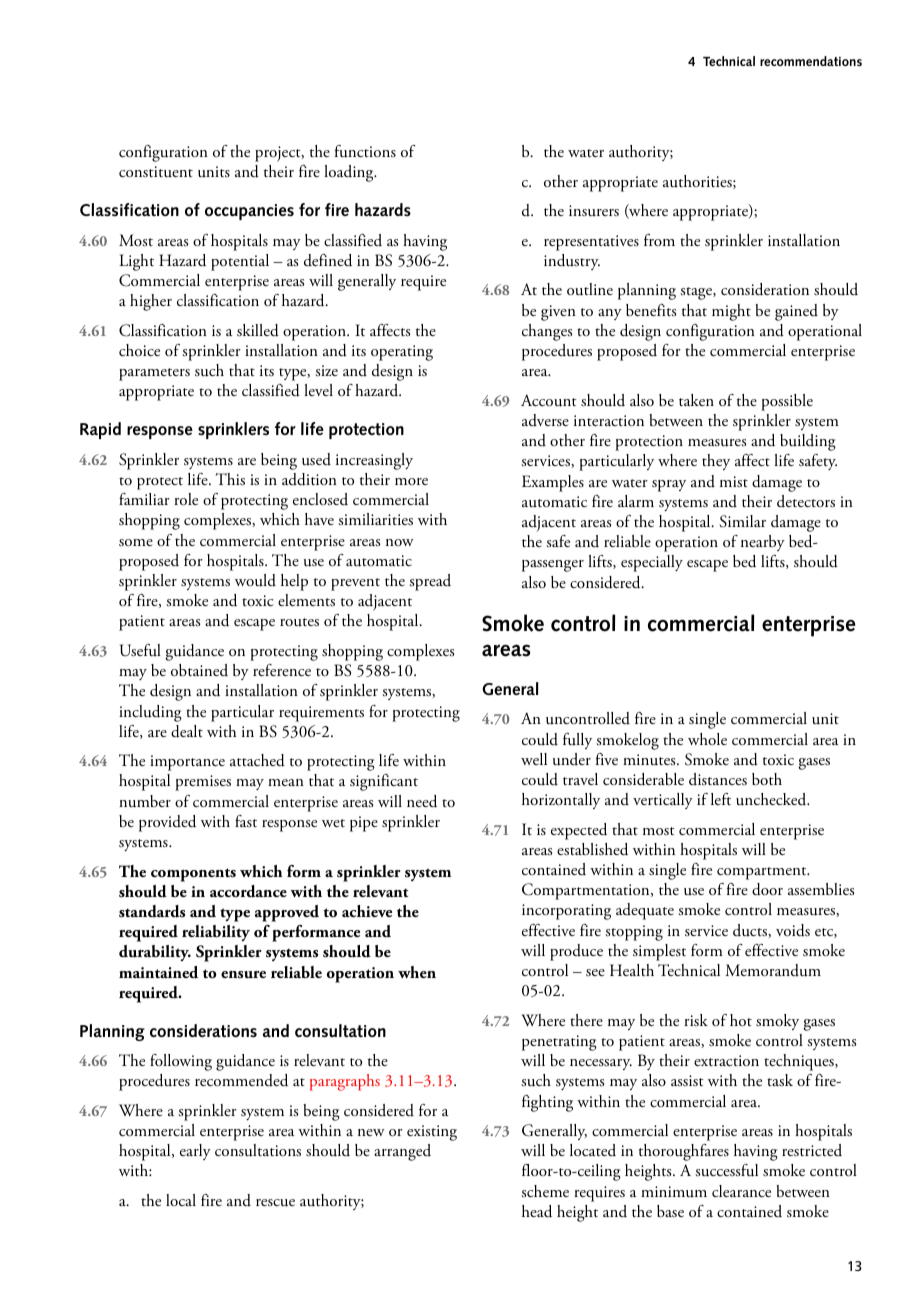 The height and width of the screenshot is (1308, 924). I want to click on functions, so click(365, 151).
